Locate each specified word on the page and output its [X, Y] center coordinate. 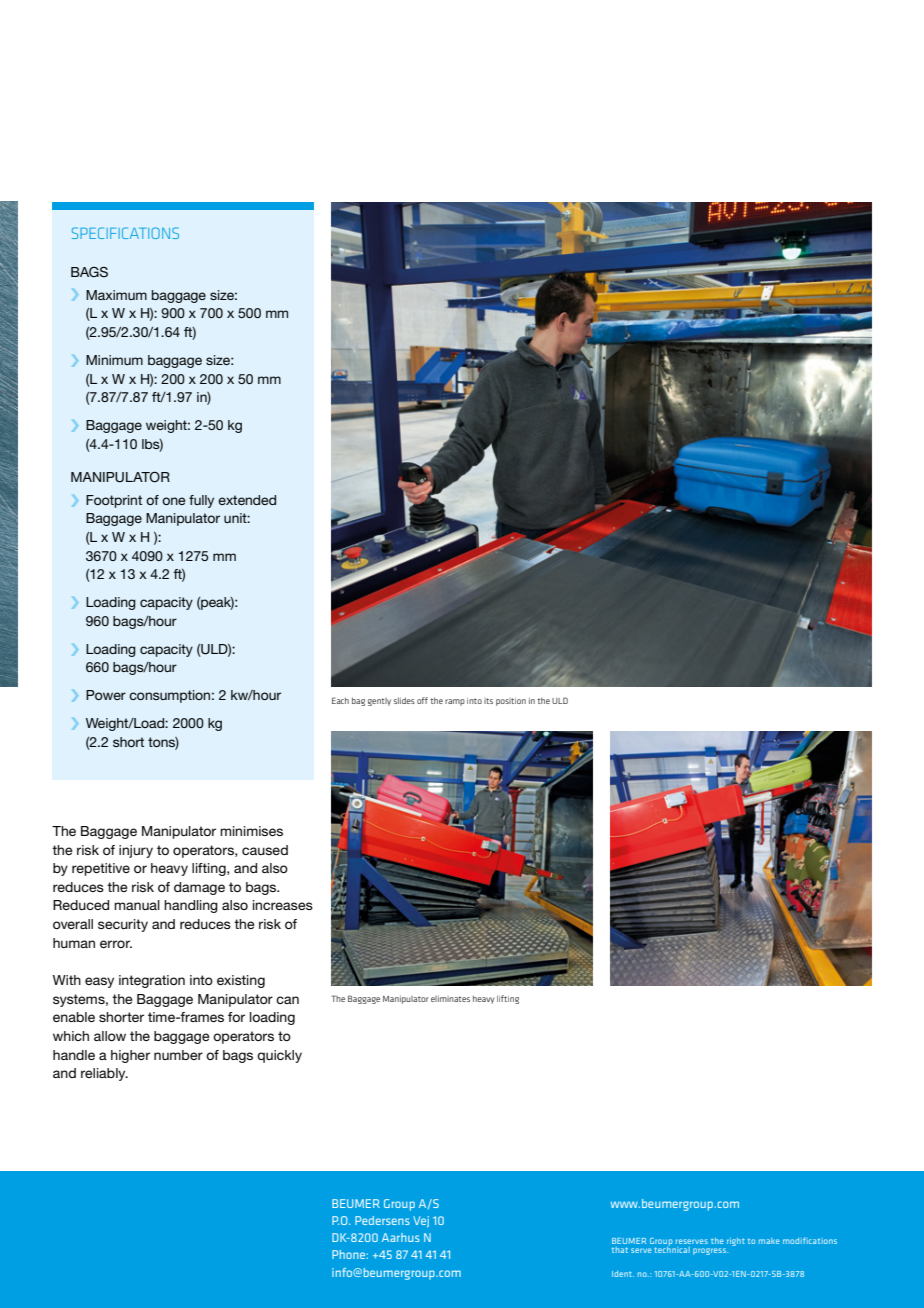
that [620, 1250]
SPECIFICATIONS [125, 233]
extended [247, 500]
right [736, 1242]
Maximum [116, 295]
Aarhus [401, 1237]
